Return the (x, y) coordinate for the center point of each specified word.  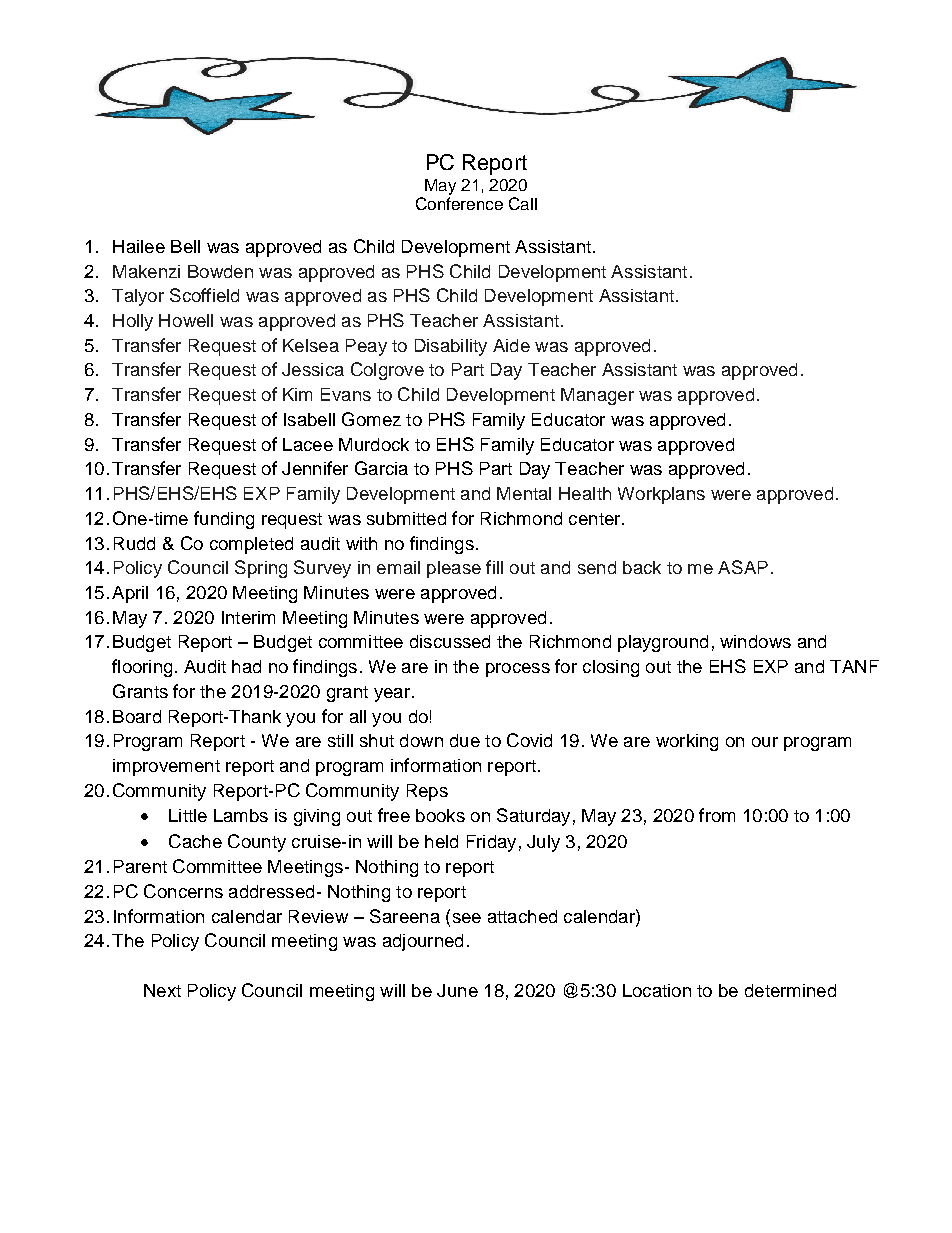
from (717, 815)
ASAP (743, 567)
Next (162, 990)
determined (790, 990)
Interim (248, 617)
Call (523, 203)
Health (585, 493)
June (457, 990)
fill (494, 567)
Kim (297, 394)
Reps (427, 792)
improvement (166, 767)
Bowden (220, 271)
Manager (597, 396)
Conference (459, 203)
